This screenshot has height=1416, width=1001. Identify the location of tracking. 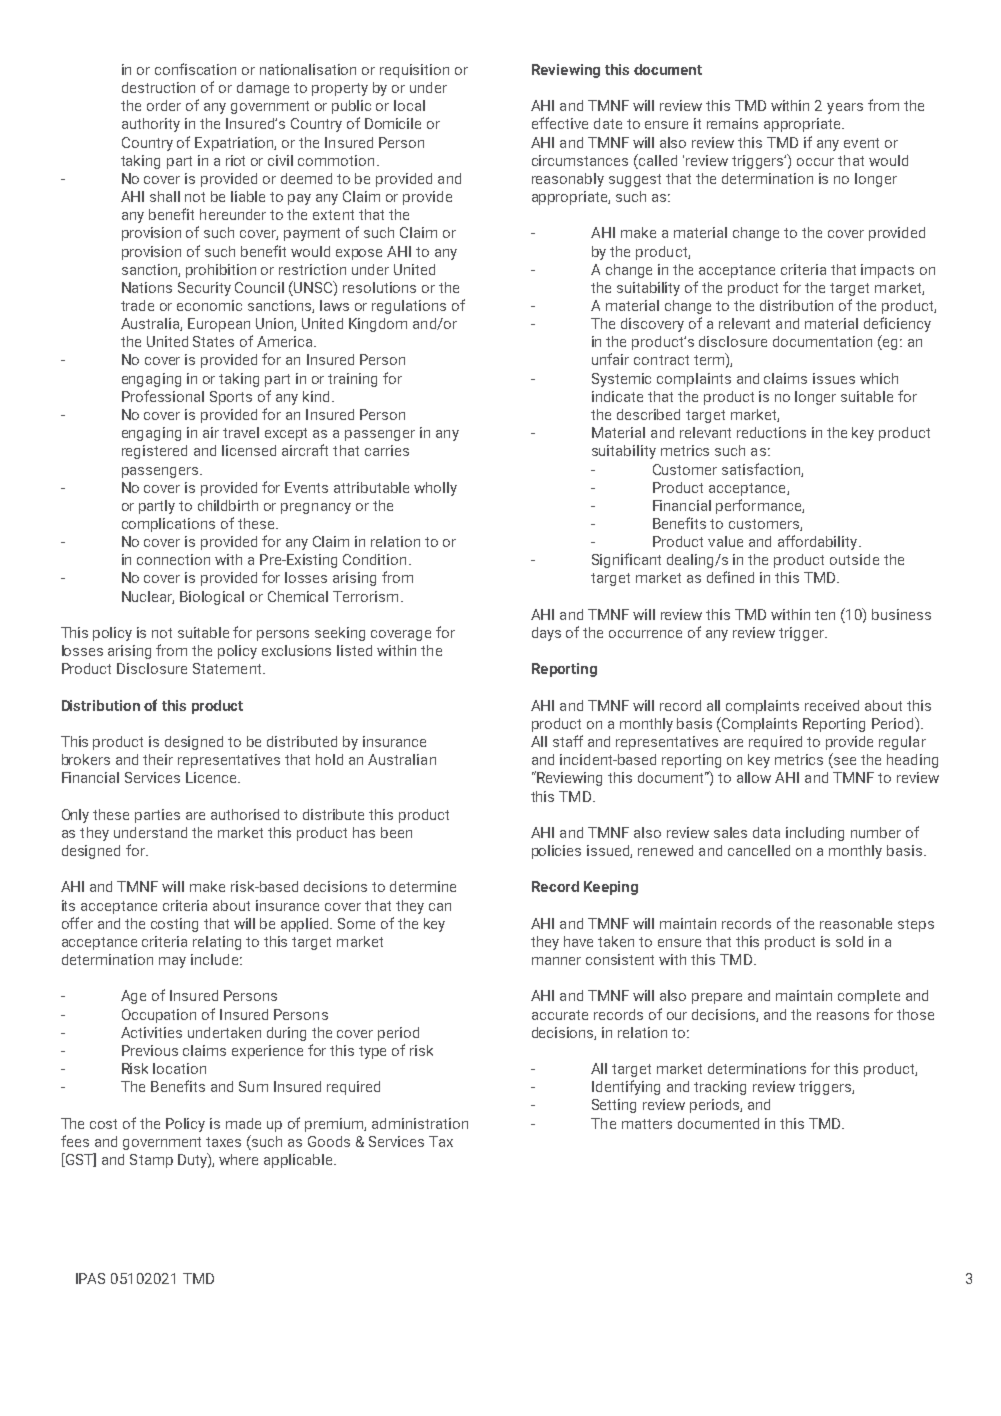
(720, 1088).
